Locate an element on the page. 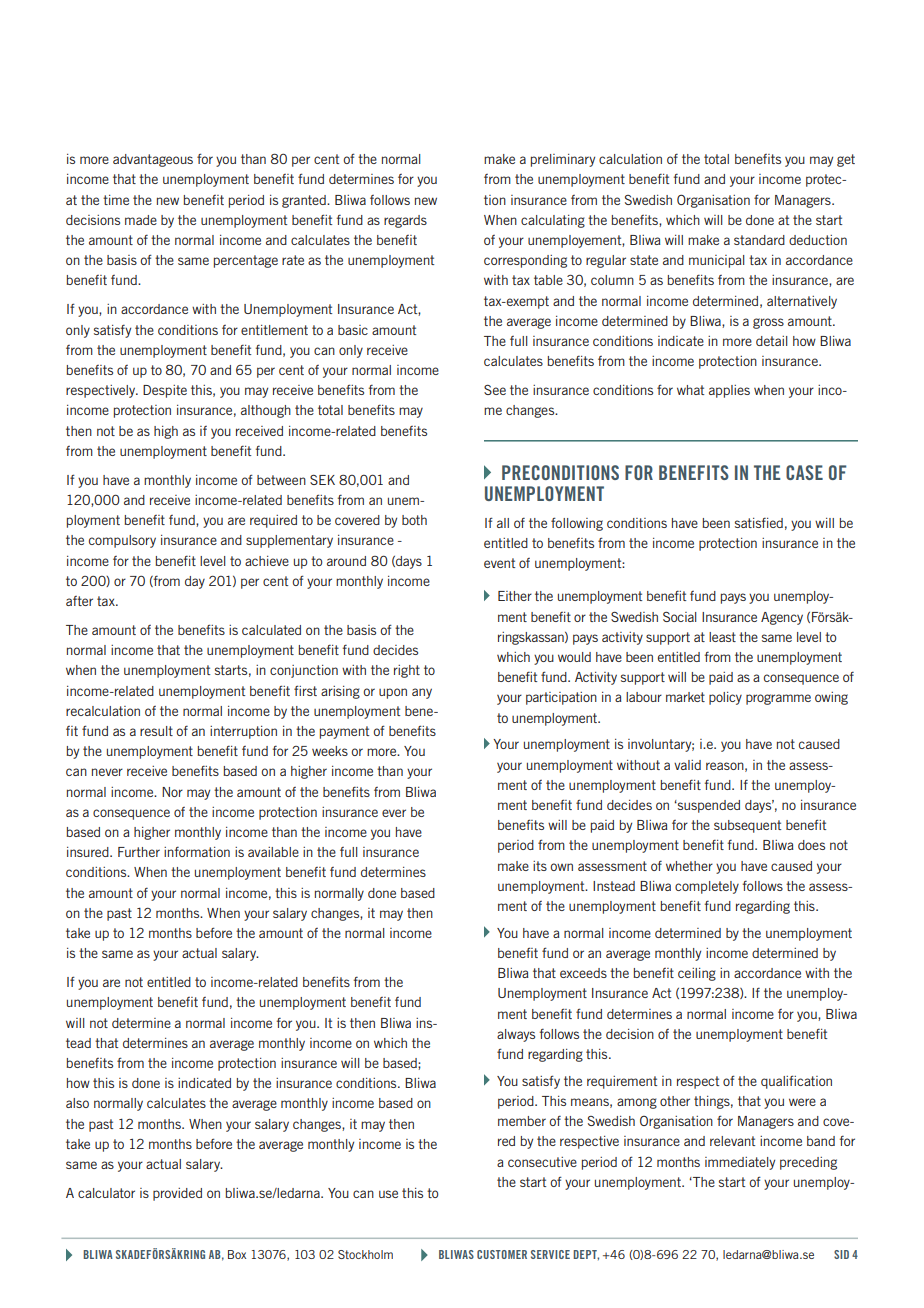 The height and width of the image is (1308, 924). standard is located at coordinates (759, 240).
